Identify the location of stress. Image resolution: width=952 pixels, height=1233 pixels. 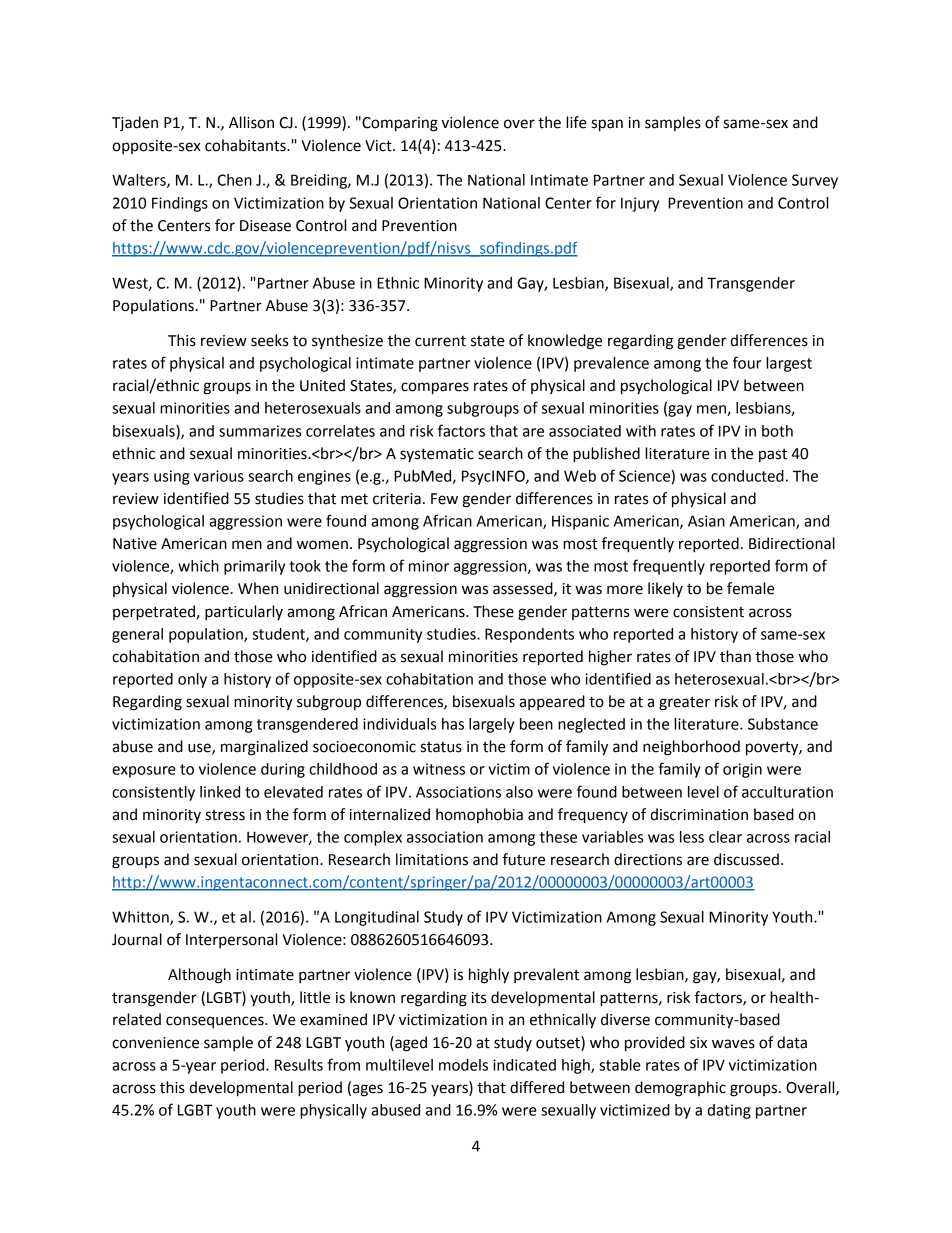
(225, 815).
